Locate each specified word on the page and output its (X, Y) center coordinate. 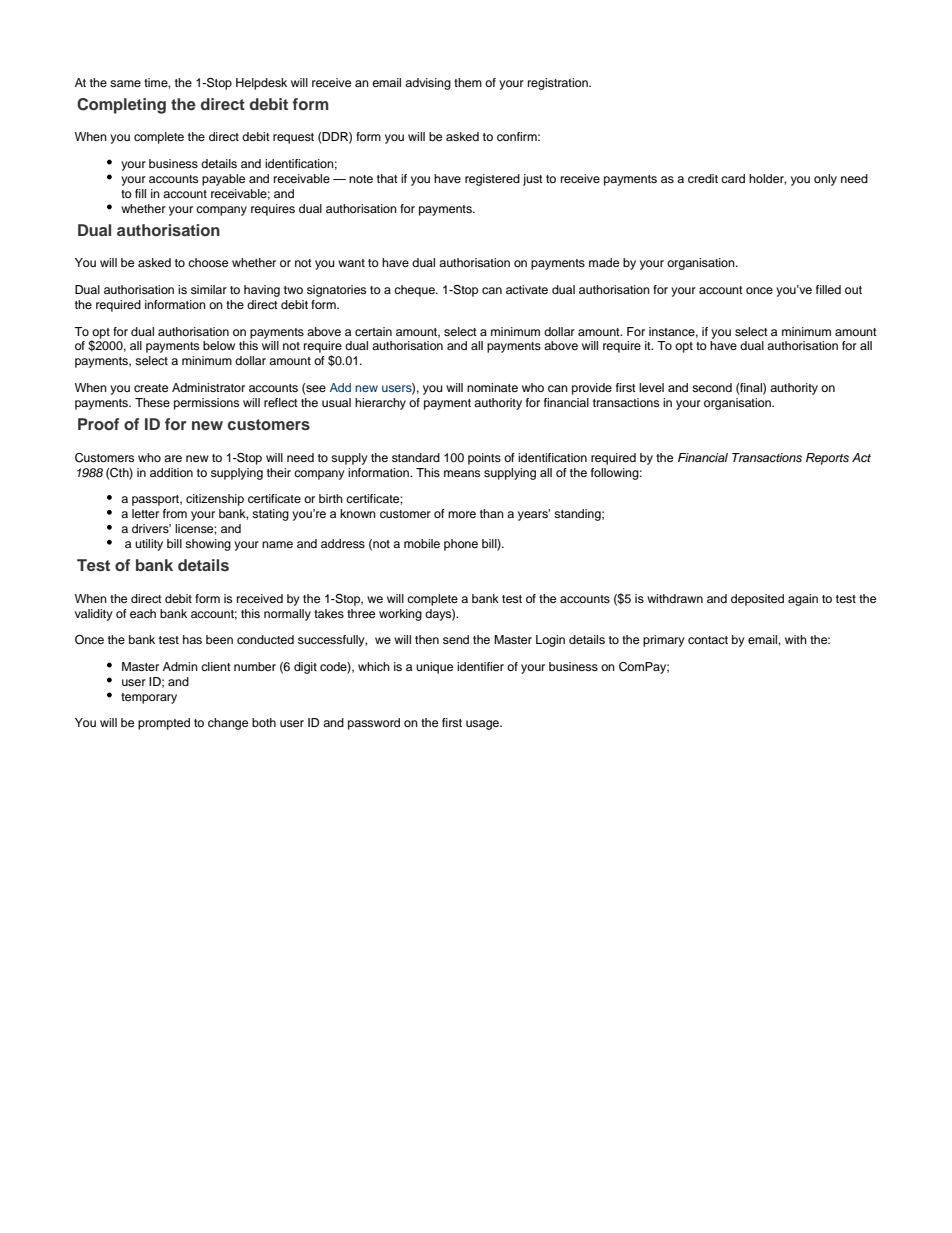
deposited (757, 600)
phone (461, 545)
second (712, 387)
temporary (149, 698)
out (853, 290)
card (733, 178)
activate (527, 289)
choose (208, 262)
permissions (206, 404)
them (468, 82)
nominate (492, 387)
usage (484, 725)
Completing (121, 106)
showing (208, 545)
